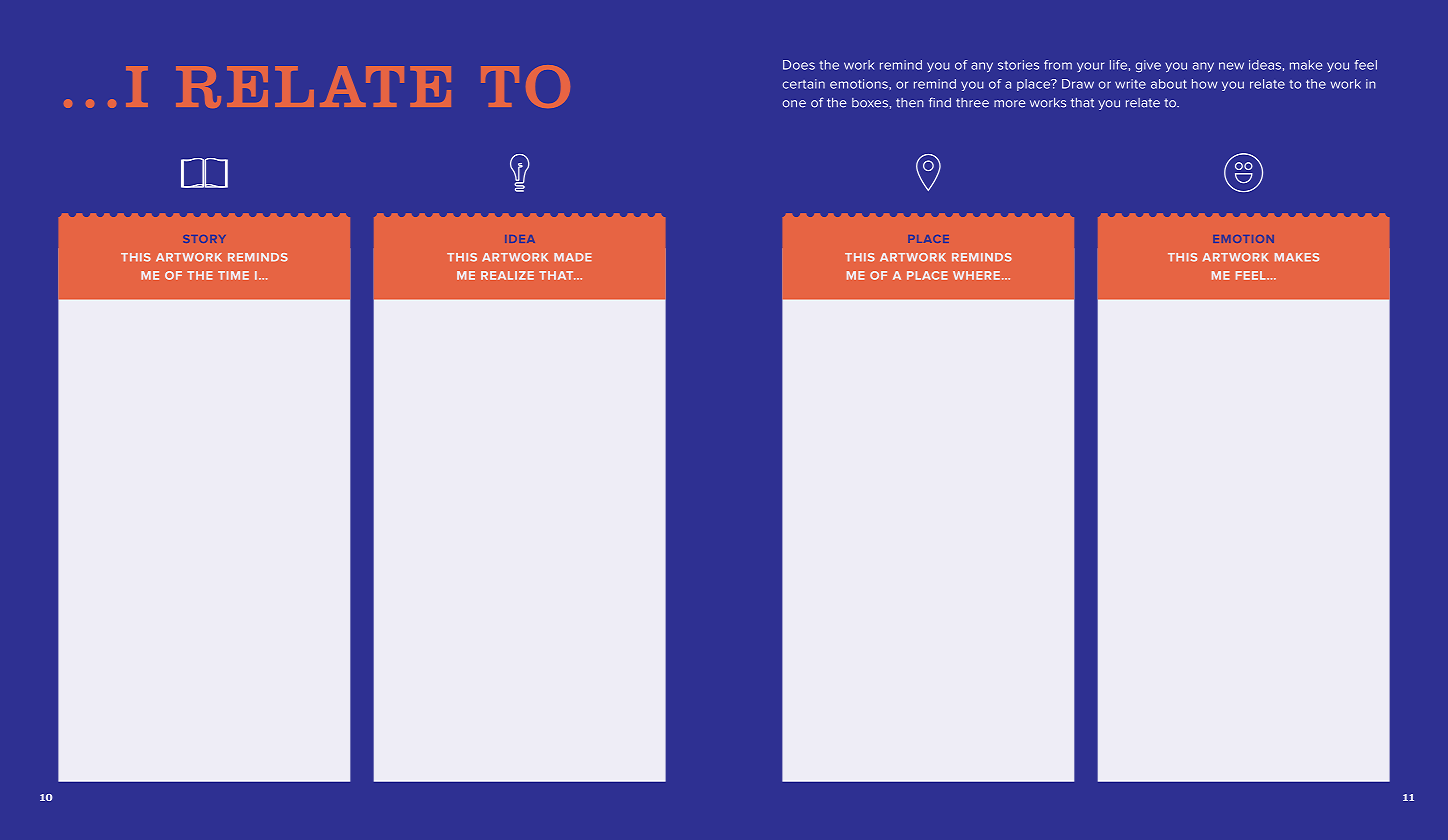 This screenshot has width=1448, height=840. I want to click on STORY, so click(204, 239).
